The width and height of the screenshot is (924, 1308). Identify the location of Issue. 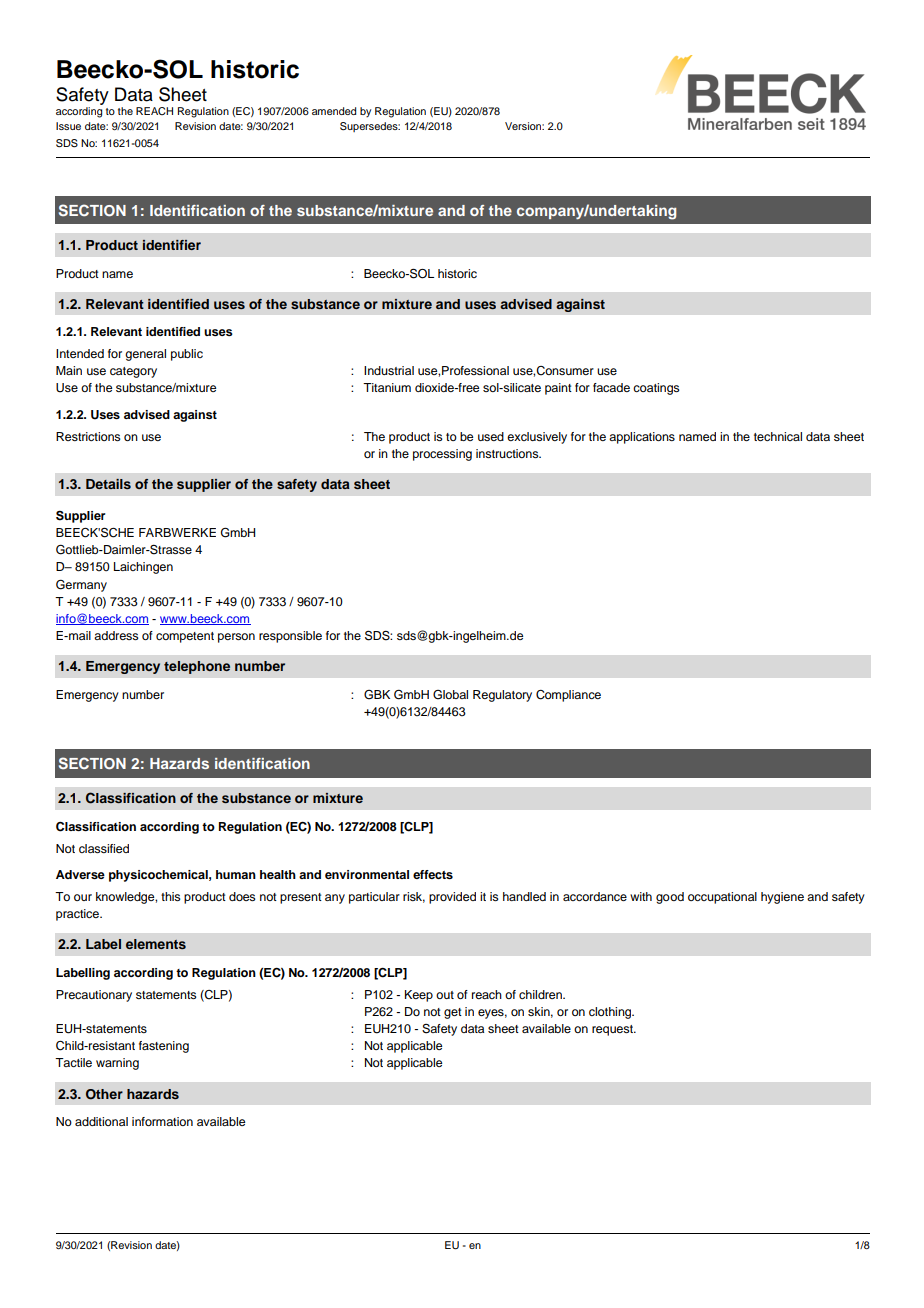
(68, 126).
